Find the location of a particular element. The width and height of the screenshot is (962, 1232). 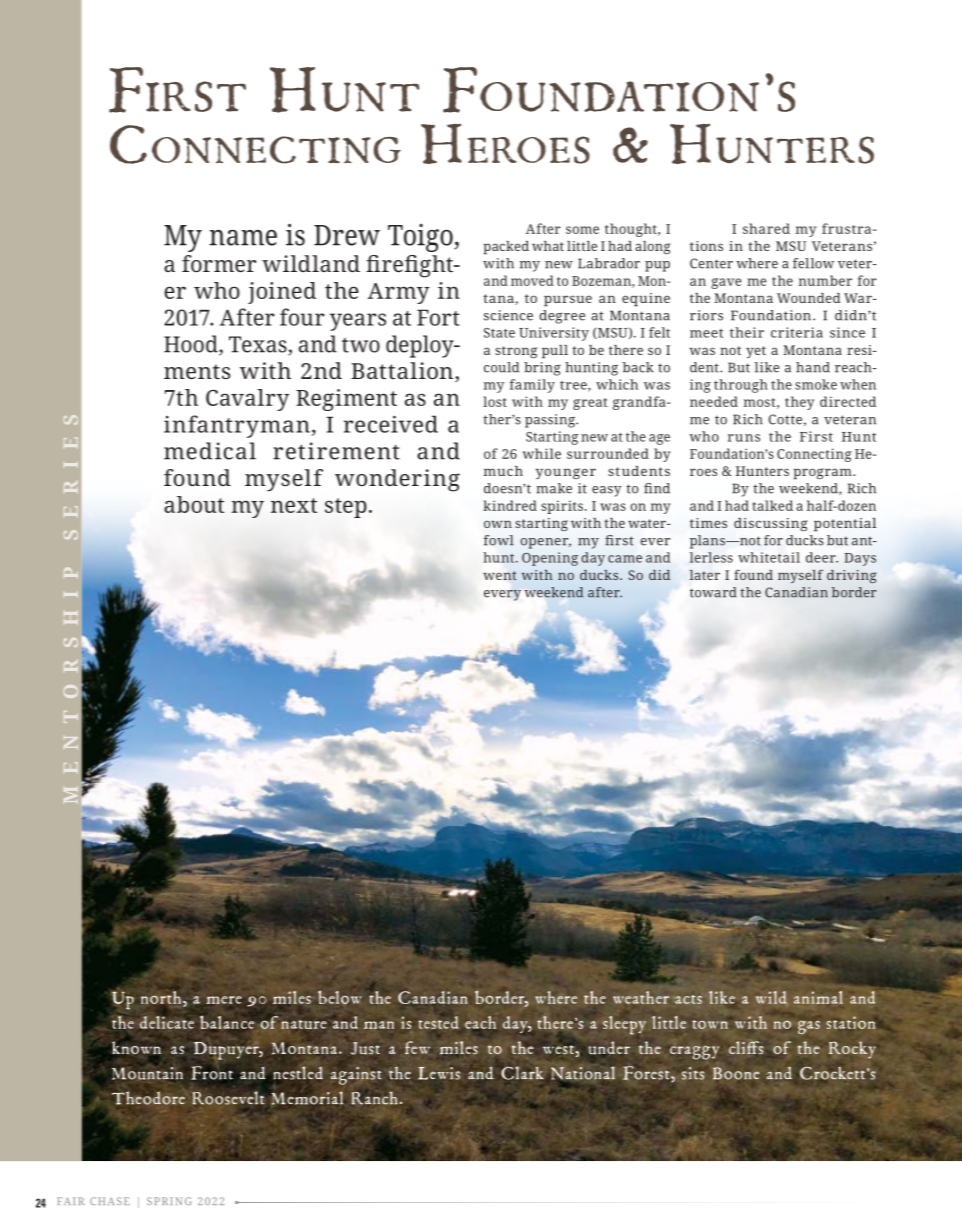

about is located at coordinates (194, 504).
